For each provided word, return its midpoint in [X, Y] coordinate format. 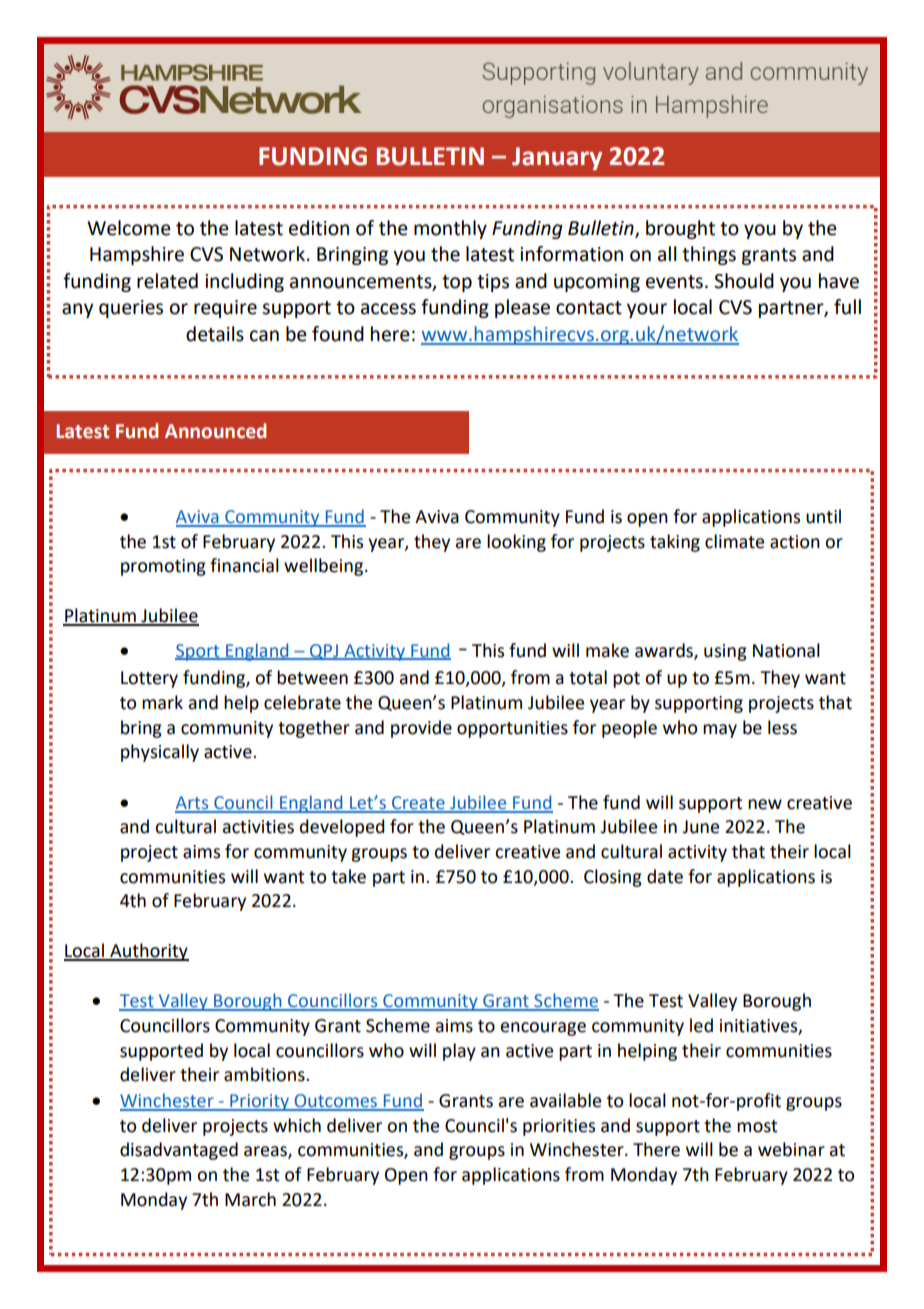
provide [421, 729]
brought [680, 229]
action [795, 542]
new [765, 804]
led [701, 1025]
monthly [450, 229]
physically [160, 753]
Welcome [129, 228]
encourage [543, 1029]
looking [516, 543]
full [847, 307]
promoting [163, 567]
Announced [215, 431]
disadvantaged [179, 1151]
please [522, 308]
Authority [148, 952]
